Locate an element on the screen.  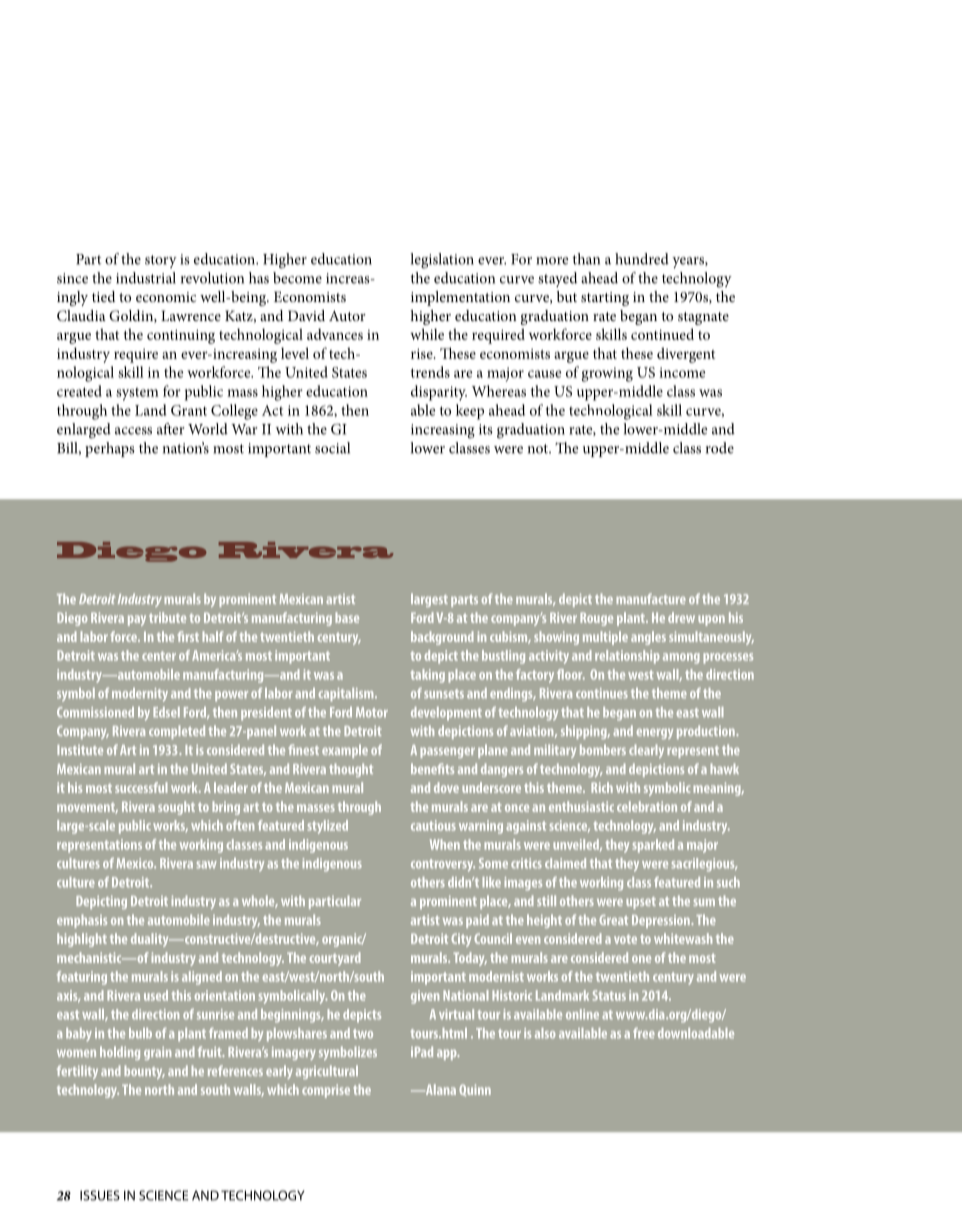
highlight is located at coordinates (82, 940).
